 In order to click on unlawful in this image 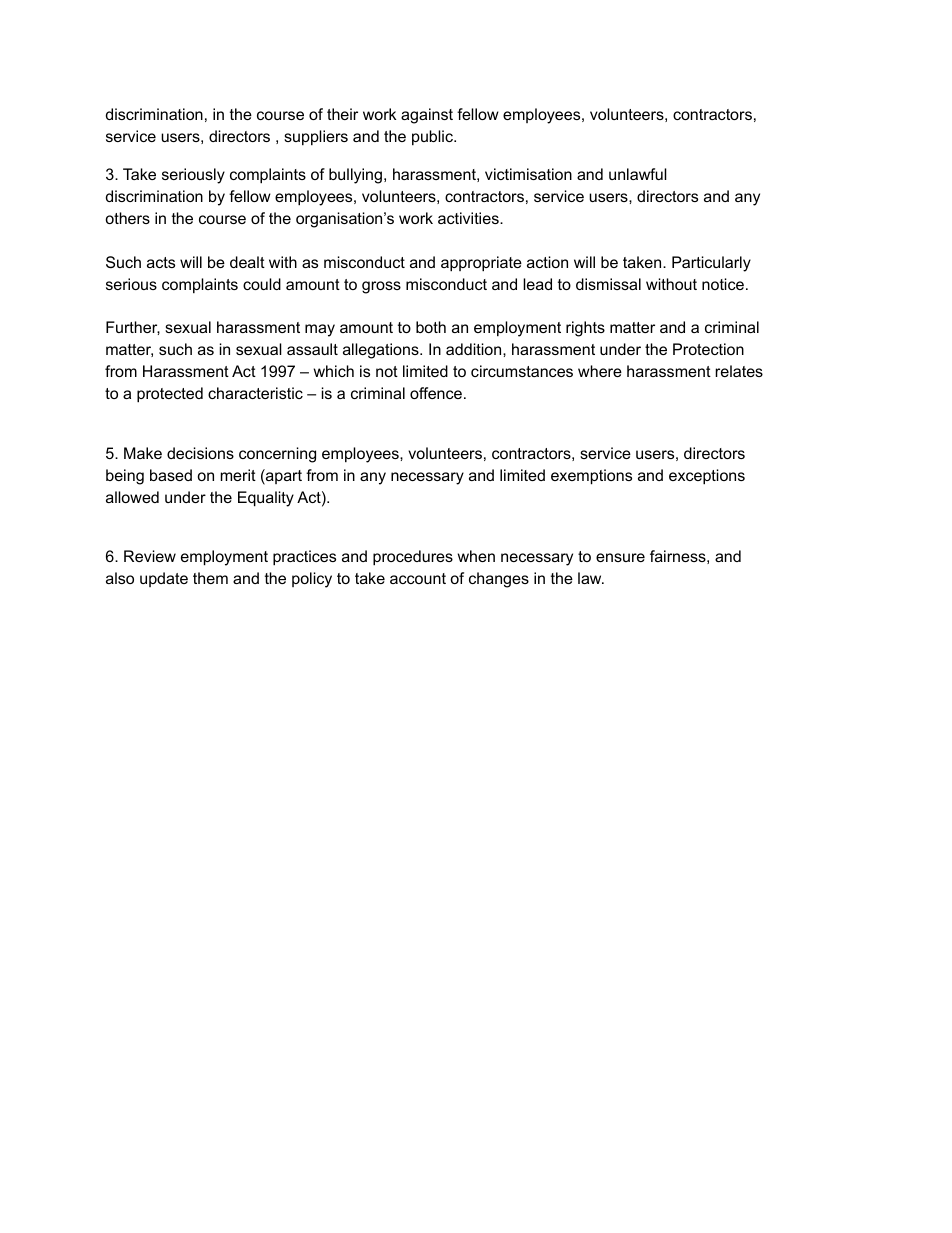, I will do `click(638, 174)`.
